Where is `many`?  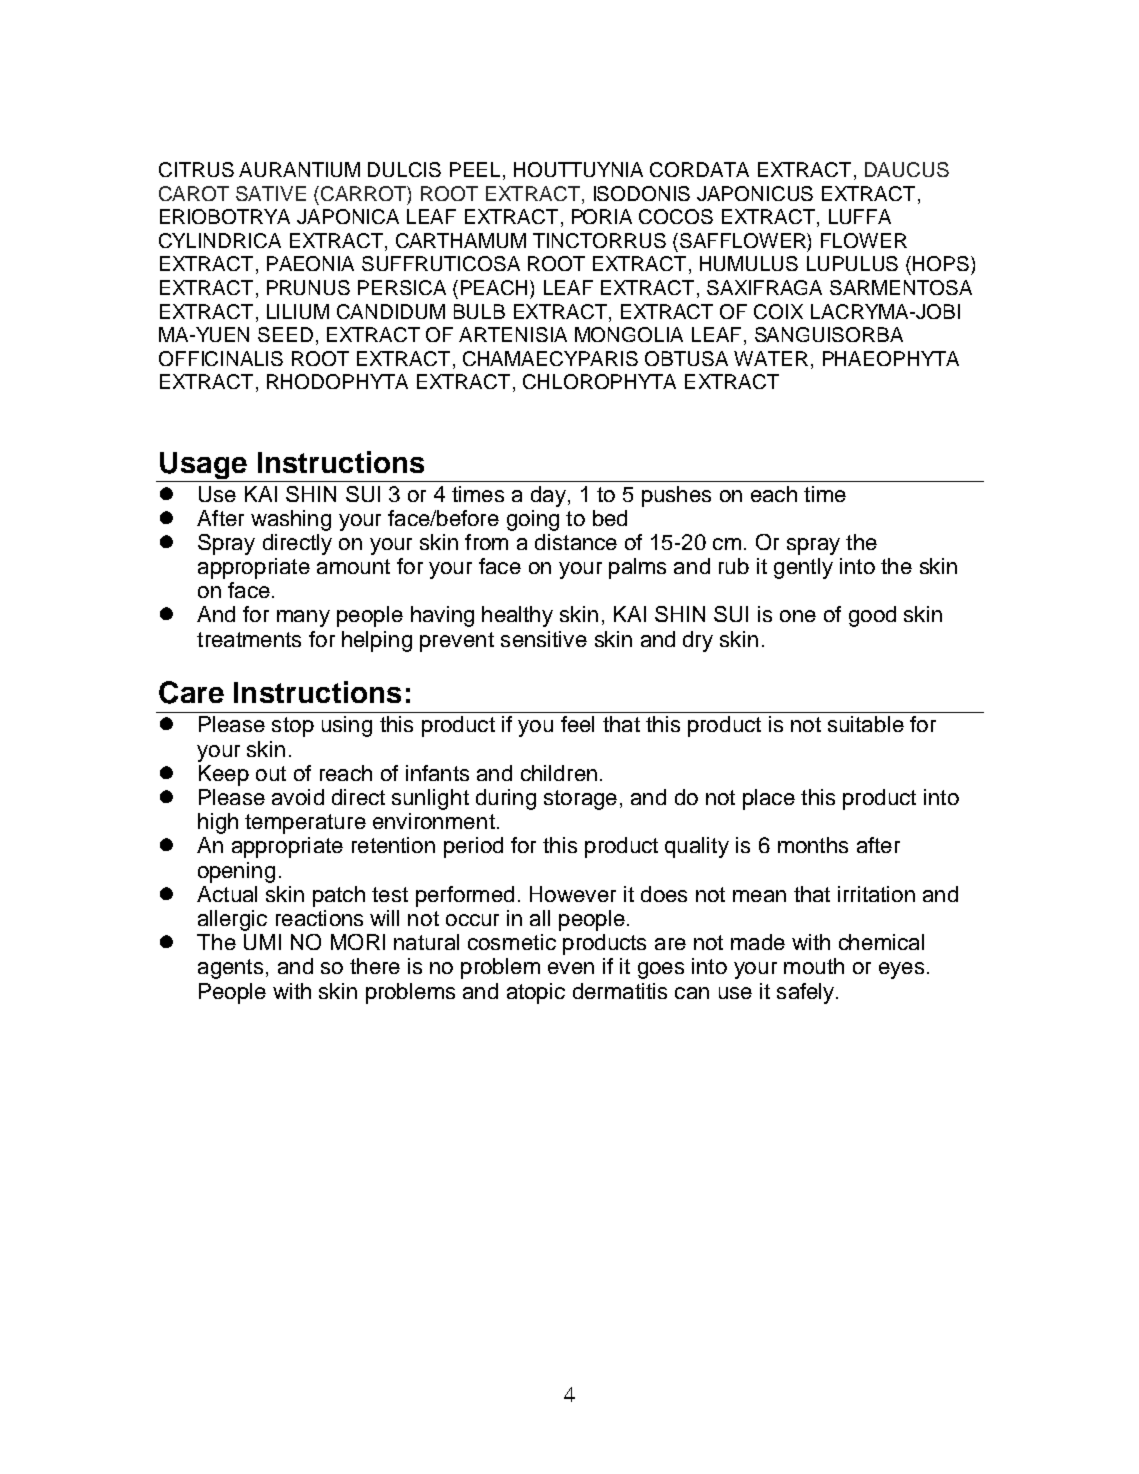
many is located at coordinates (303, 618).
